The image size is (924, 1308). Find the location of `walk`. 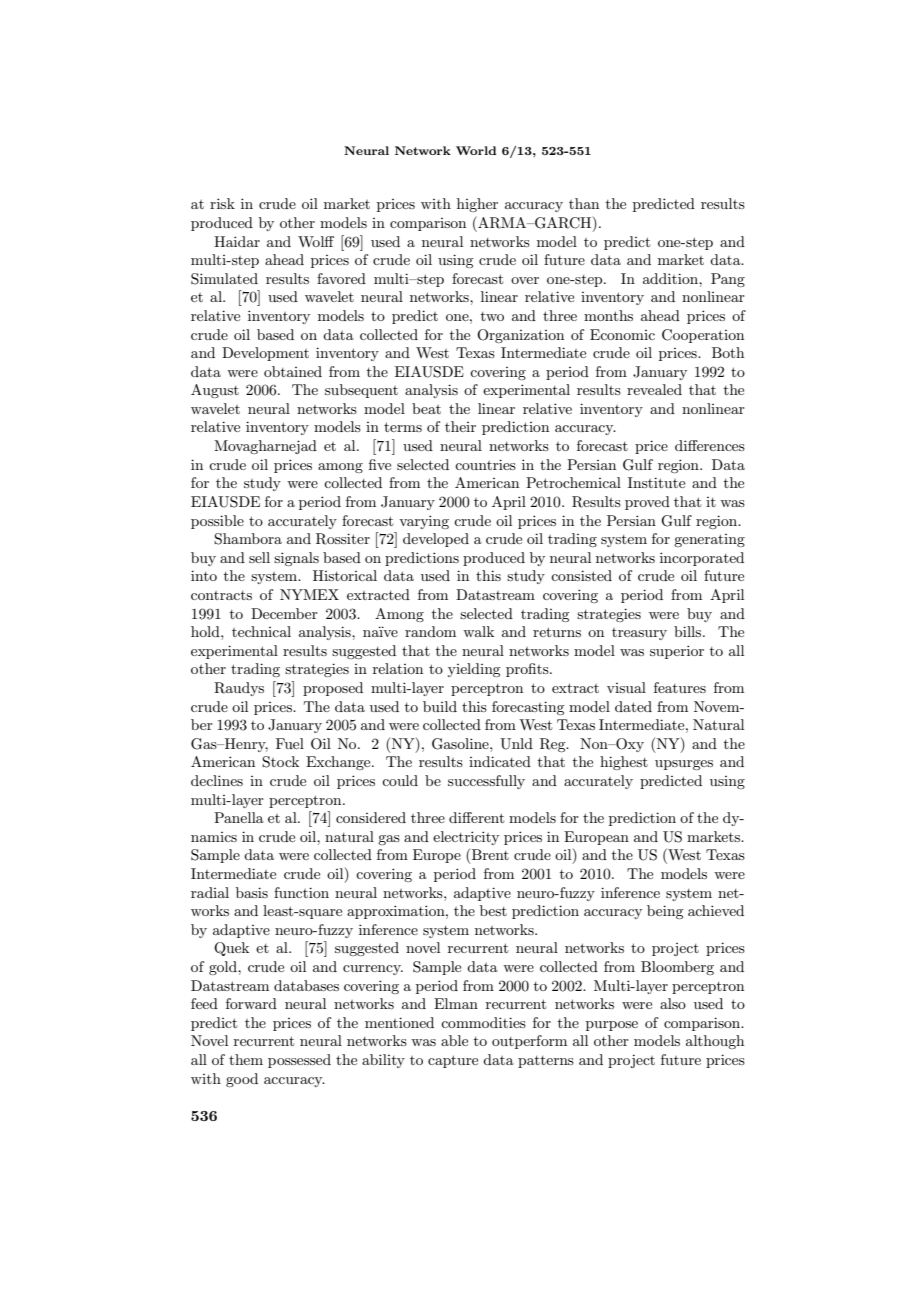

walk is located at coordinates (478, 631).
